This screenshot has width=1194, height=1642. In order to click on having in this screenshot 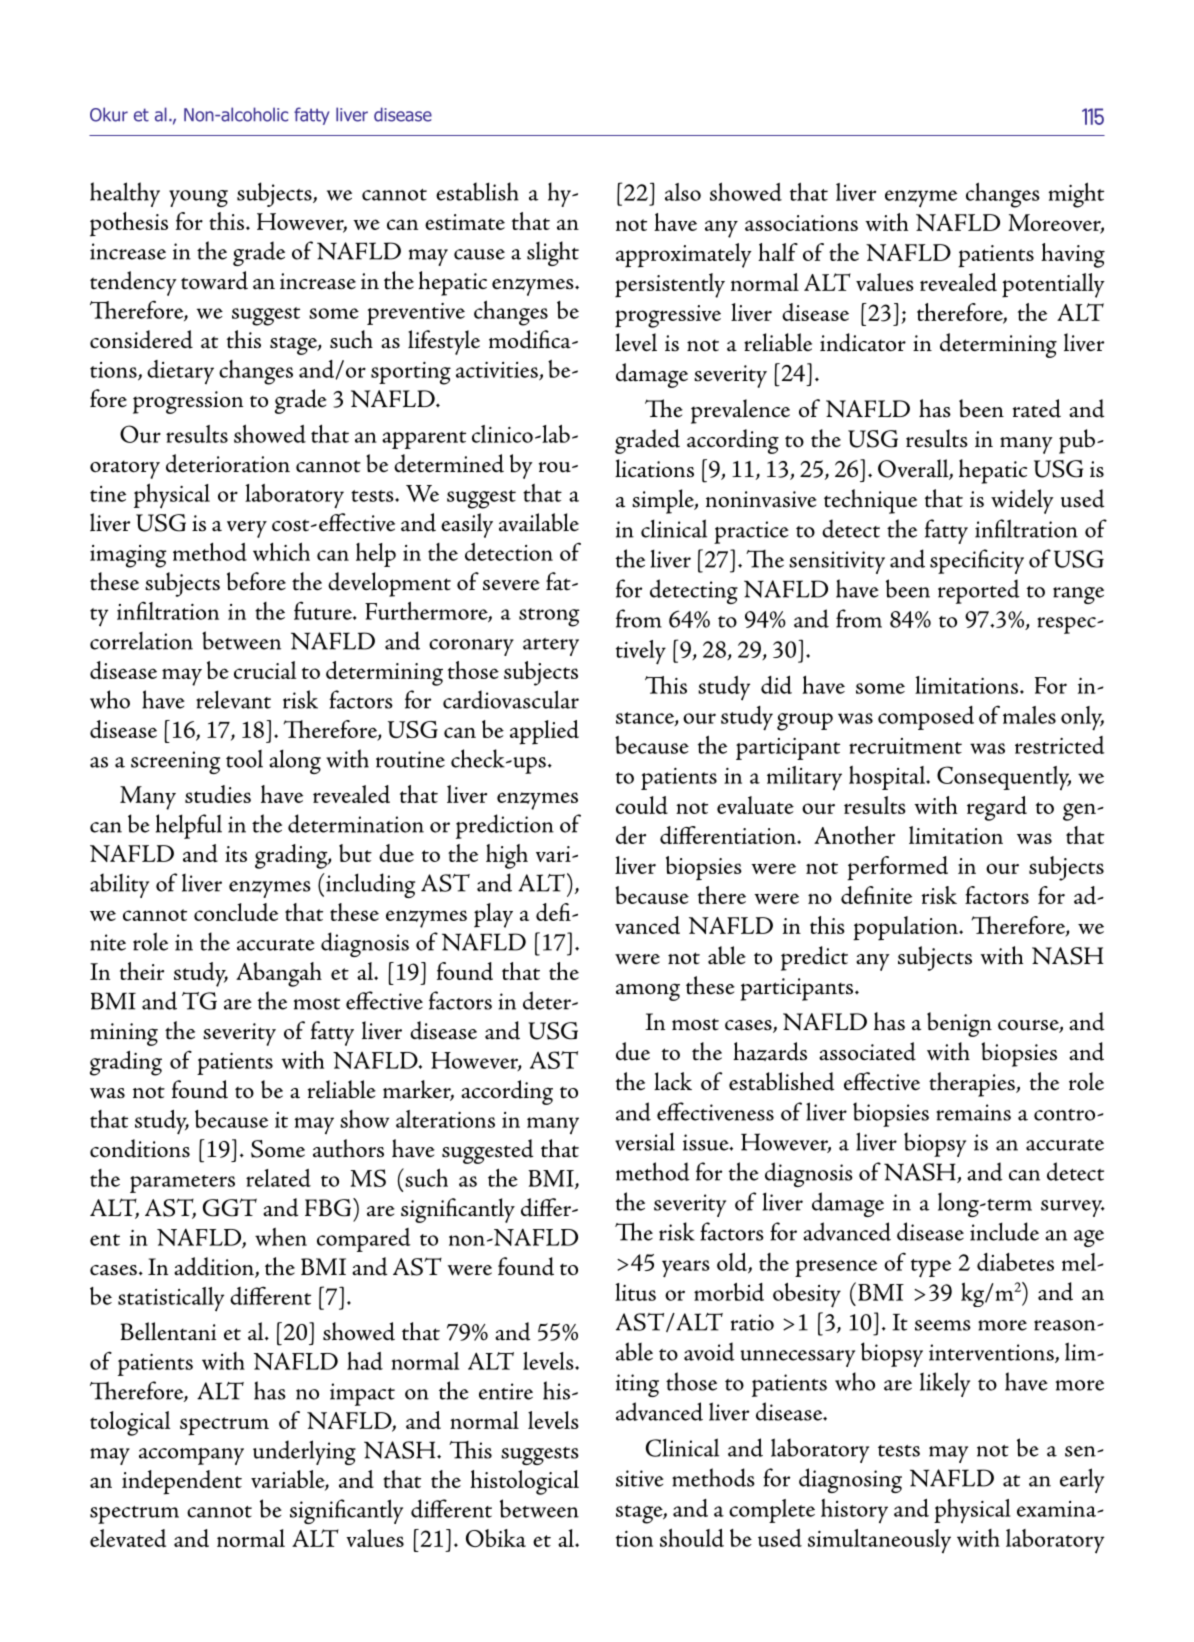, I will do `click(1073, 255)`.
